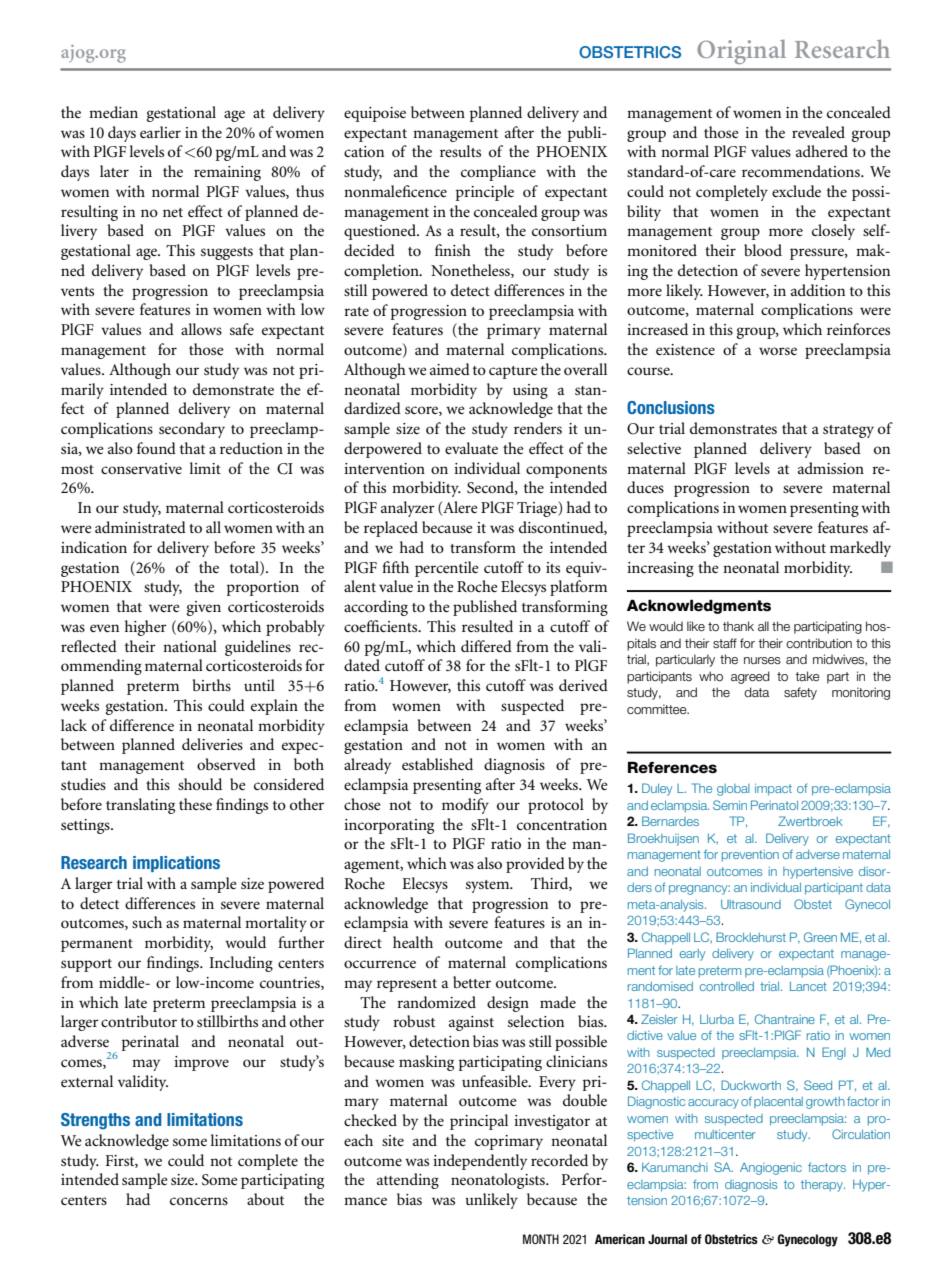 This document has width=952, height=1280. What do you see at coordinates (199, 1201) in the document?
I see `concerns` at bounding box center [199, 1201].
